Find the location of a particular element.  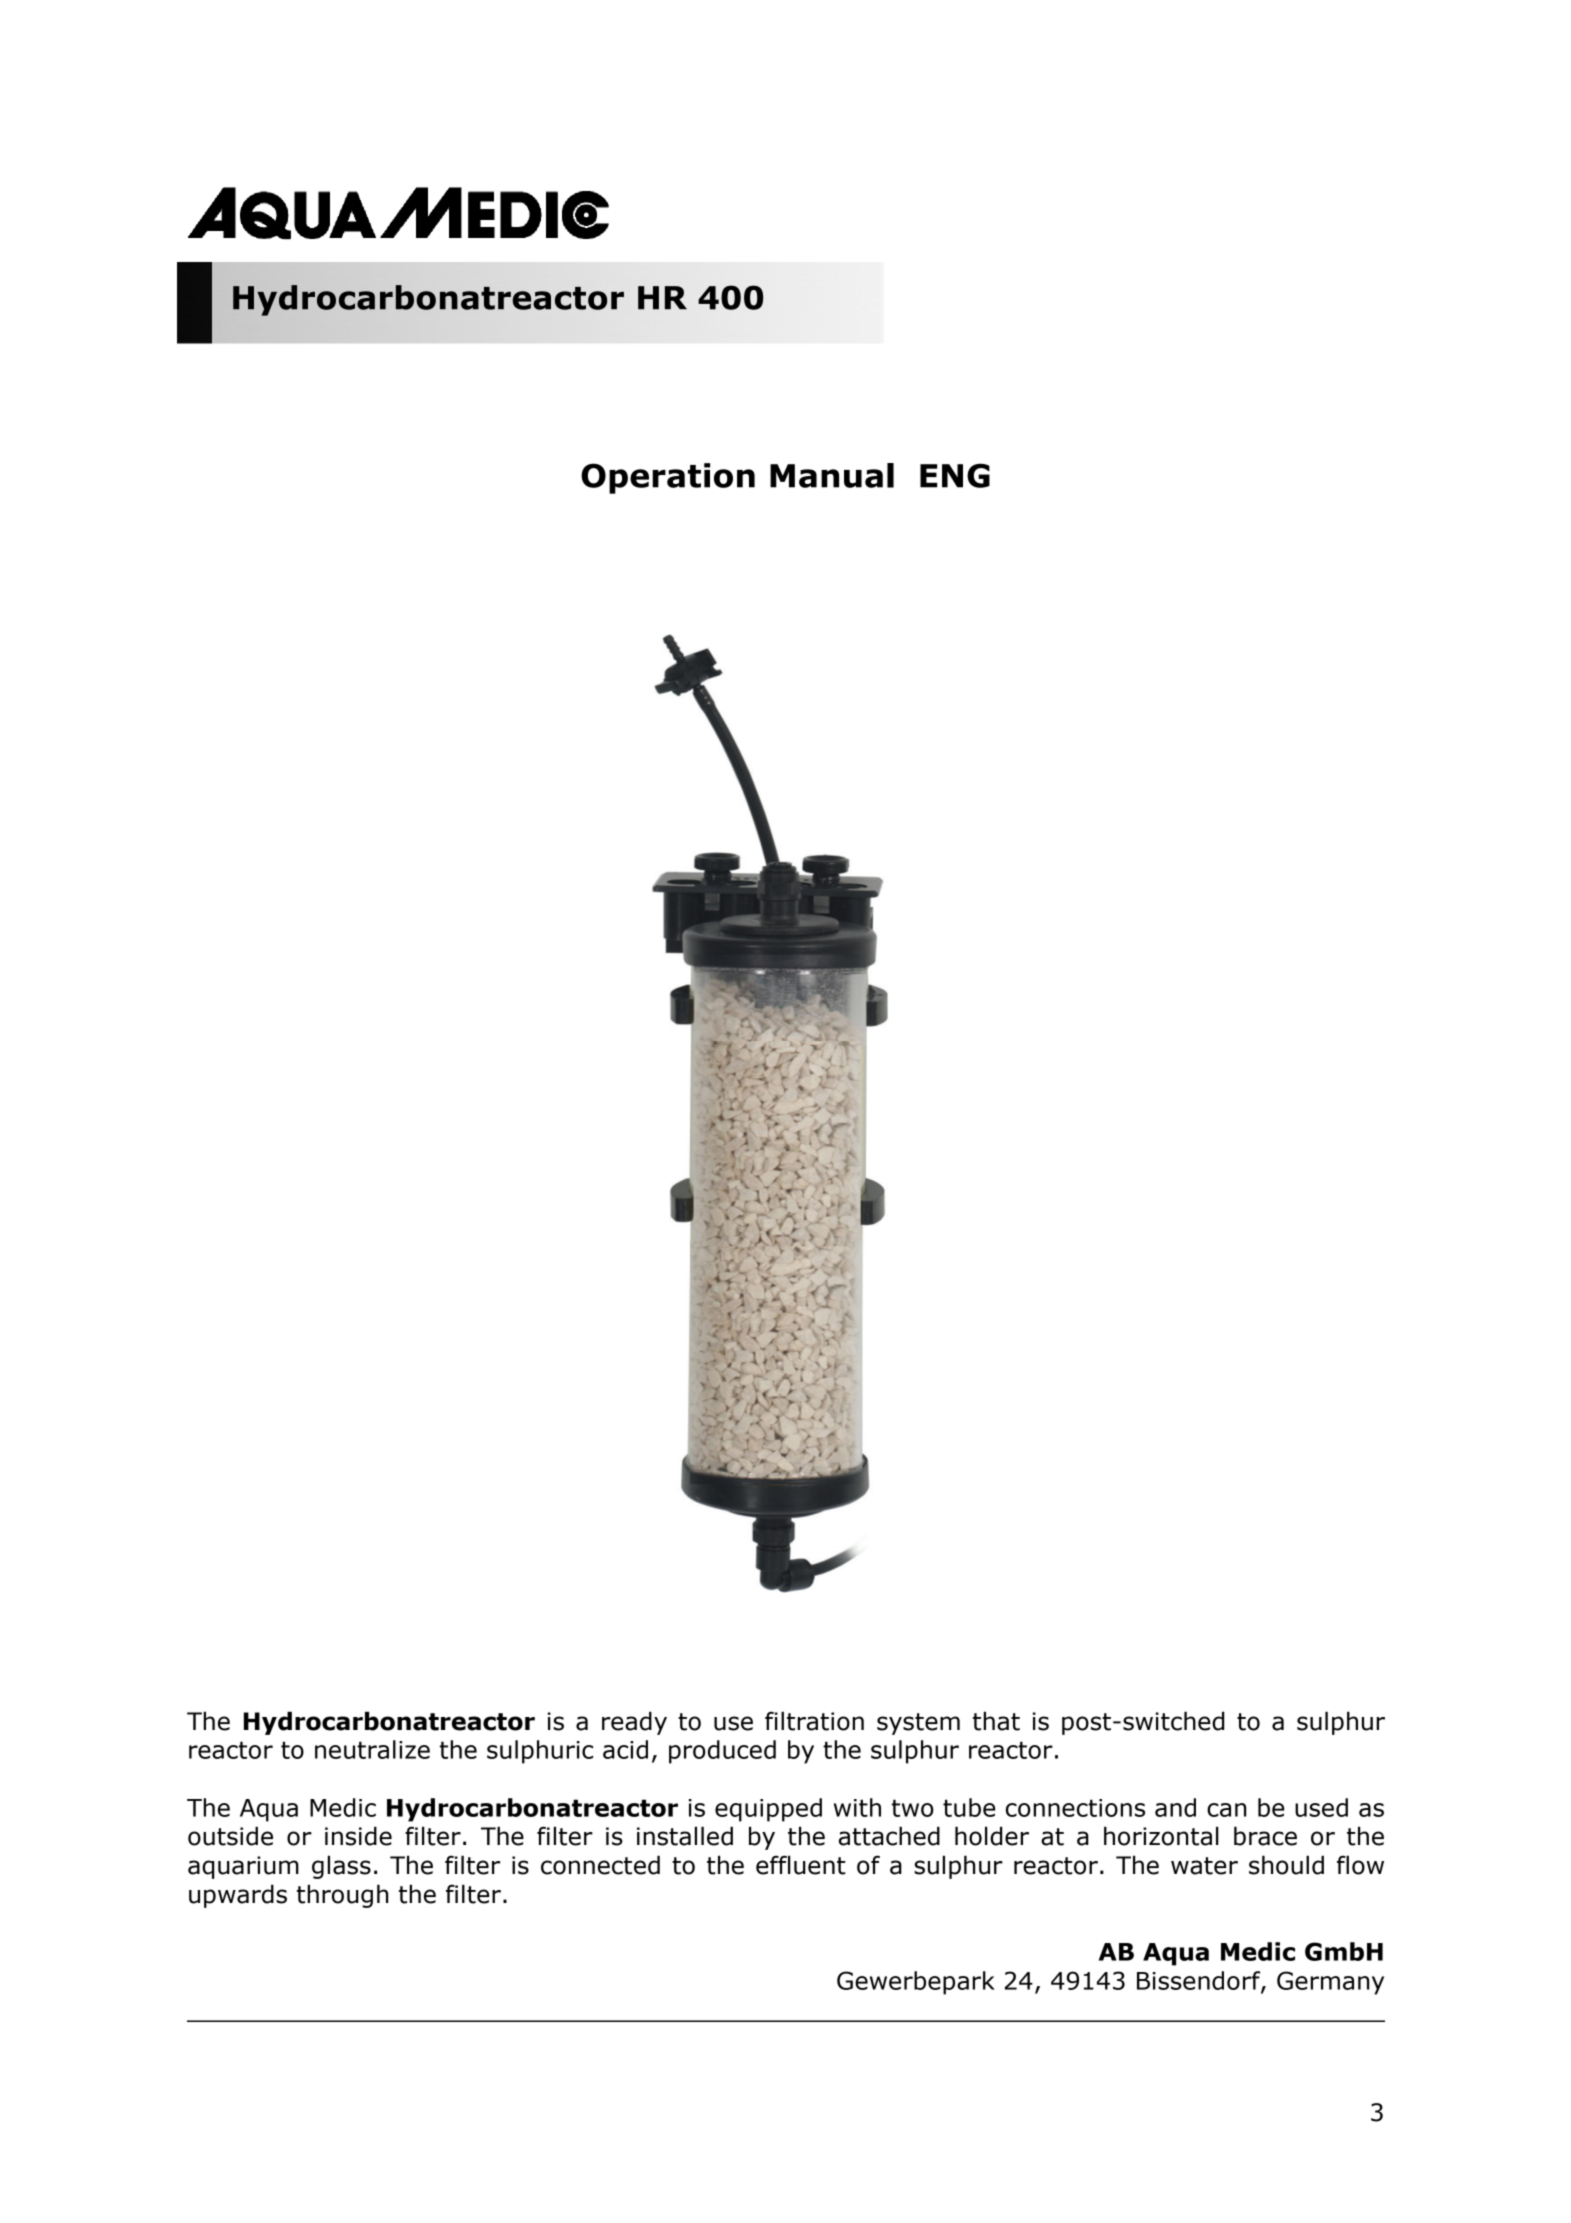

and is located at coordinates (1175, 1807).
